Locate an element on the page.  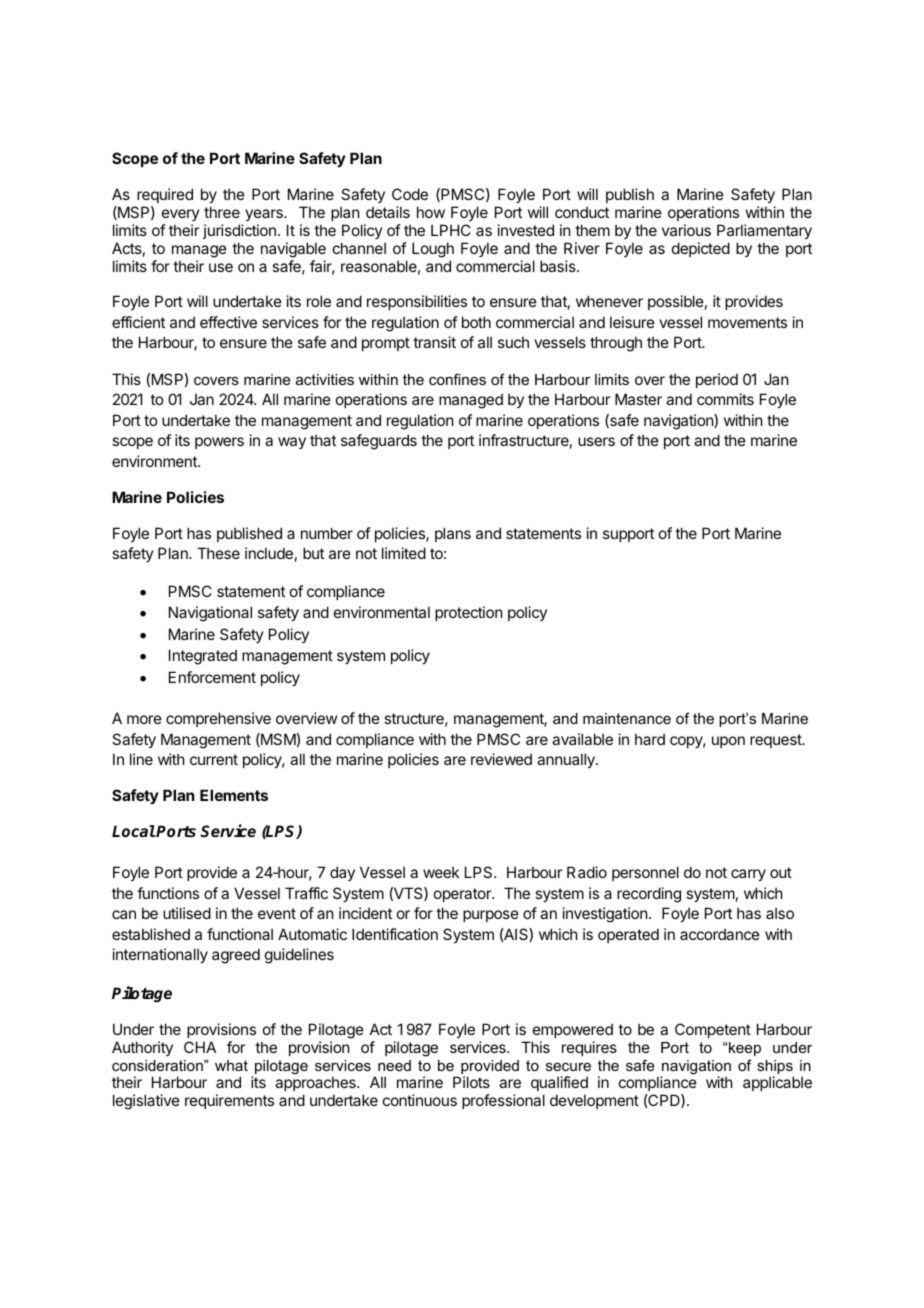
various is located at coordinates (686, 230).
